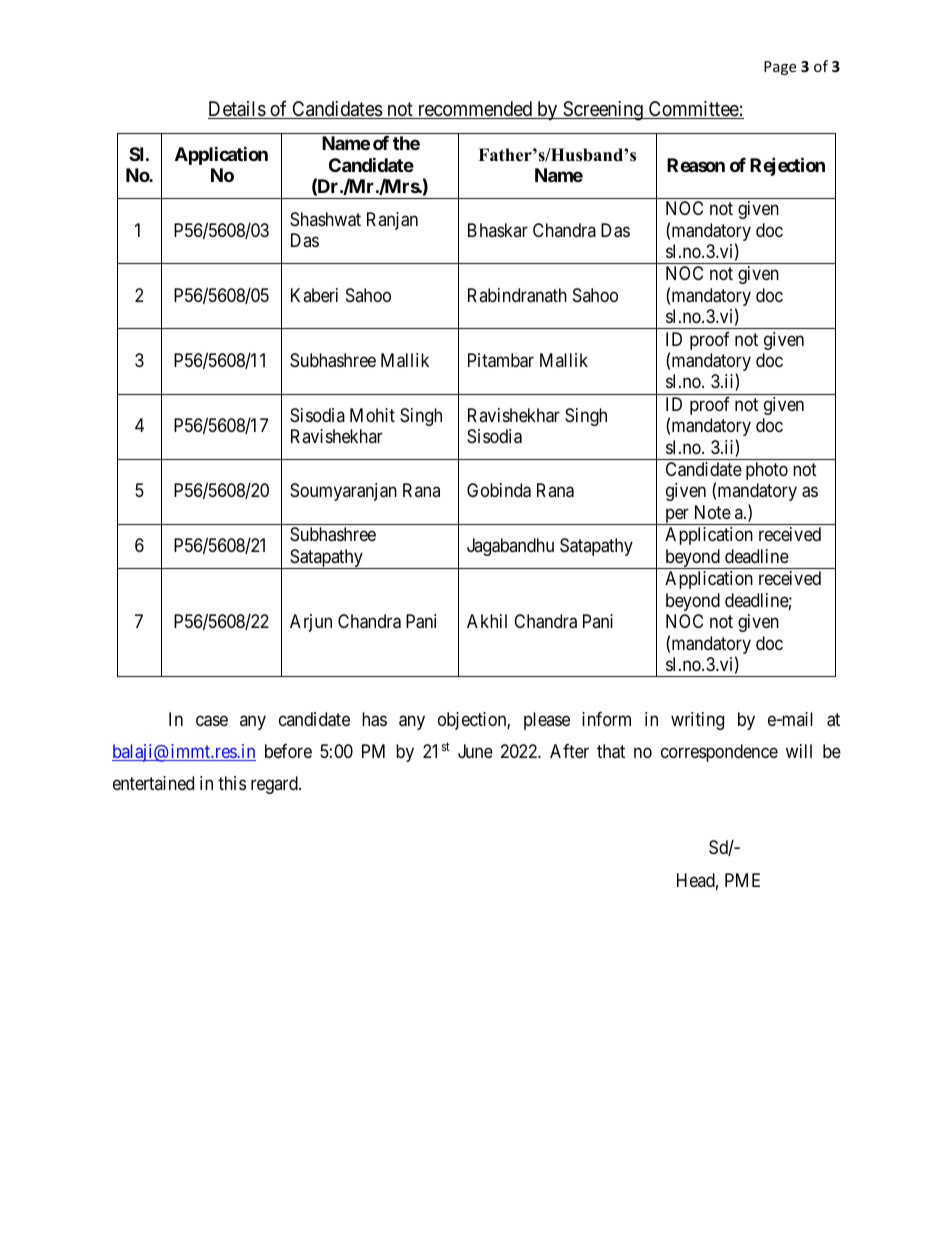 The image size is (952, 1233). Describe the element at coordinates (237, 110) in the screenshot. I see `Details` at that location.
